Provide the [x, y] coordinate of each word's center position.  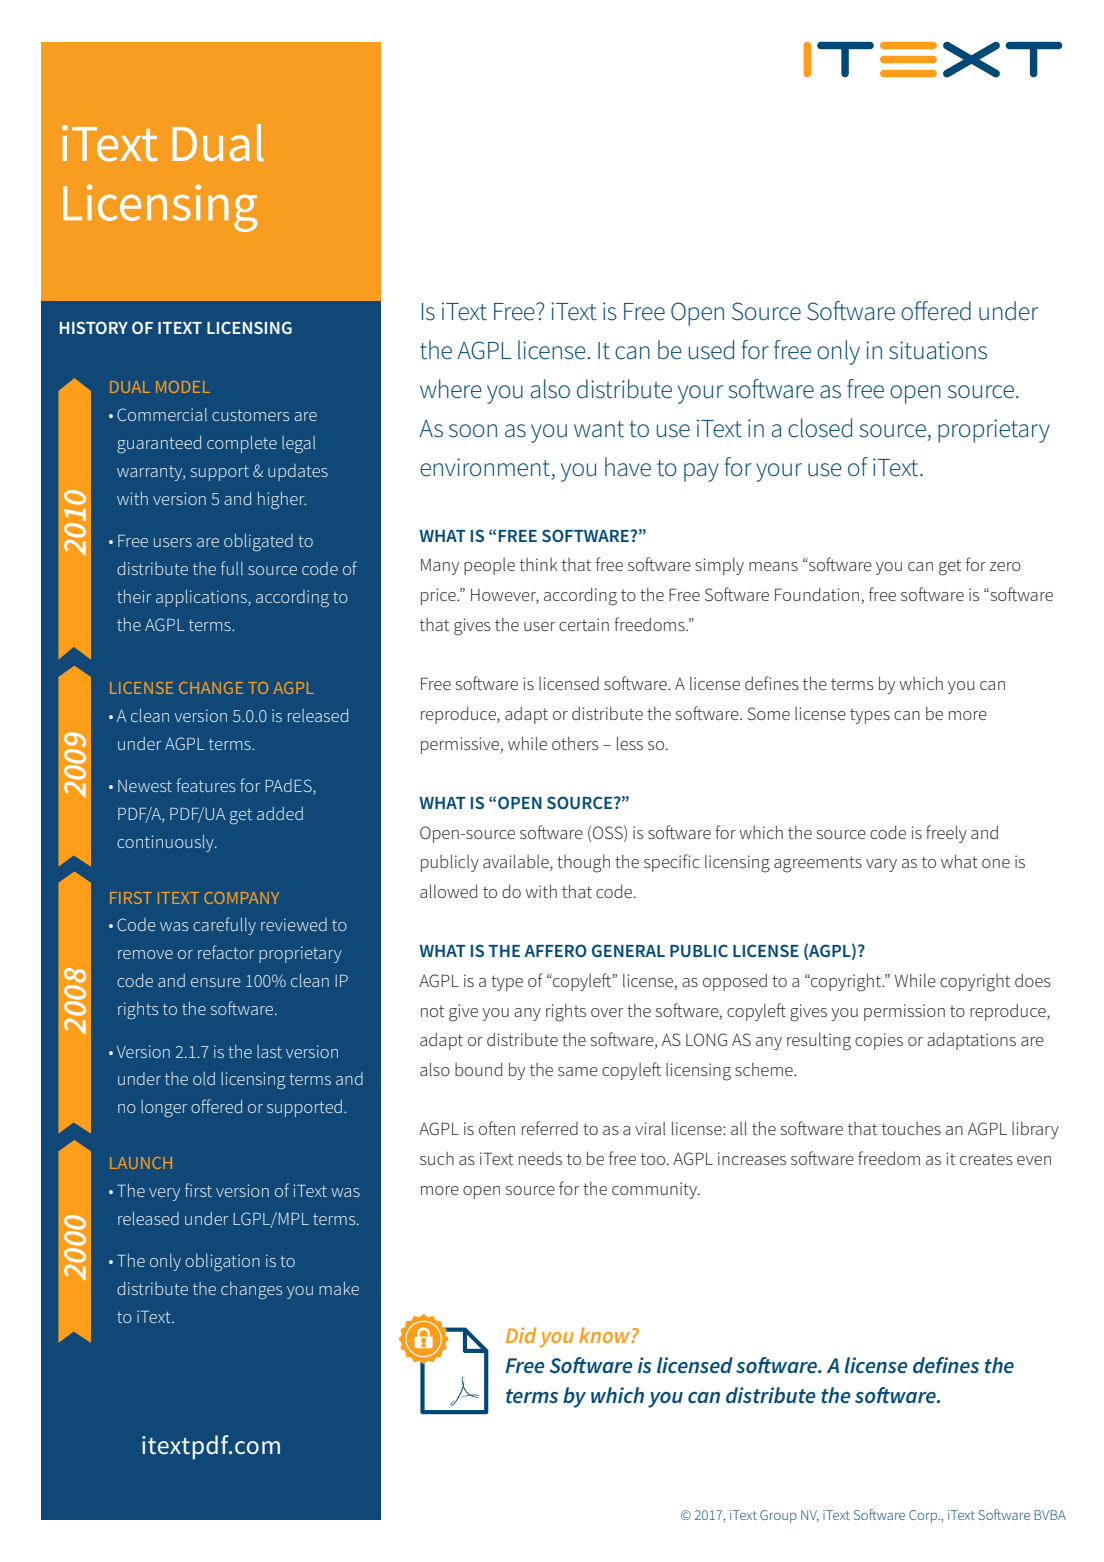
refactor [226, 952]
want [599, 429]
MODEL [183, 387]
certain [584, 624]
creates [986, 1159]
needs [540, 1158]
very [164, 1194]
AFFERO [555, 950]
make [339, 1288]
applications [202, 598]
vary [881, 865]
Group [778, 1516]
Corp [924, 1516]
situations [938, 350]
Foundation [818, 595]
